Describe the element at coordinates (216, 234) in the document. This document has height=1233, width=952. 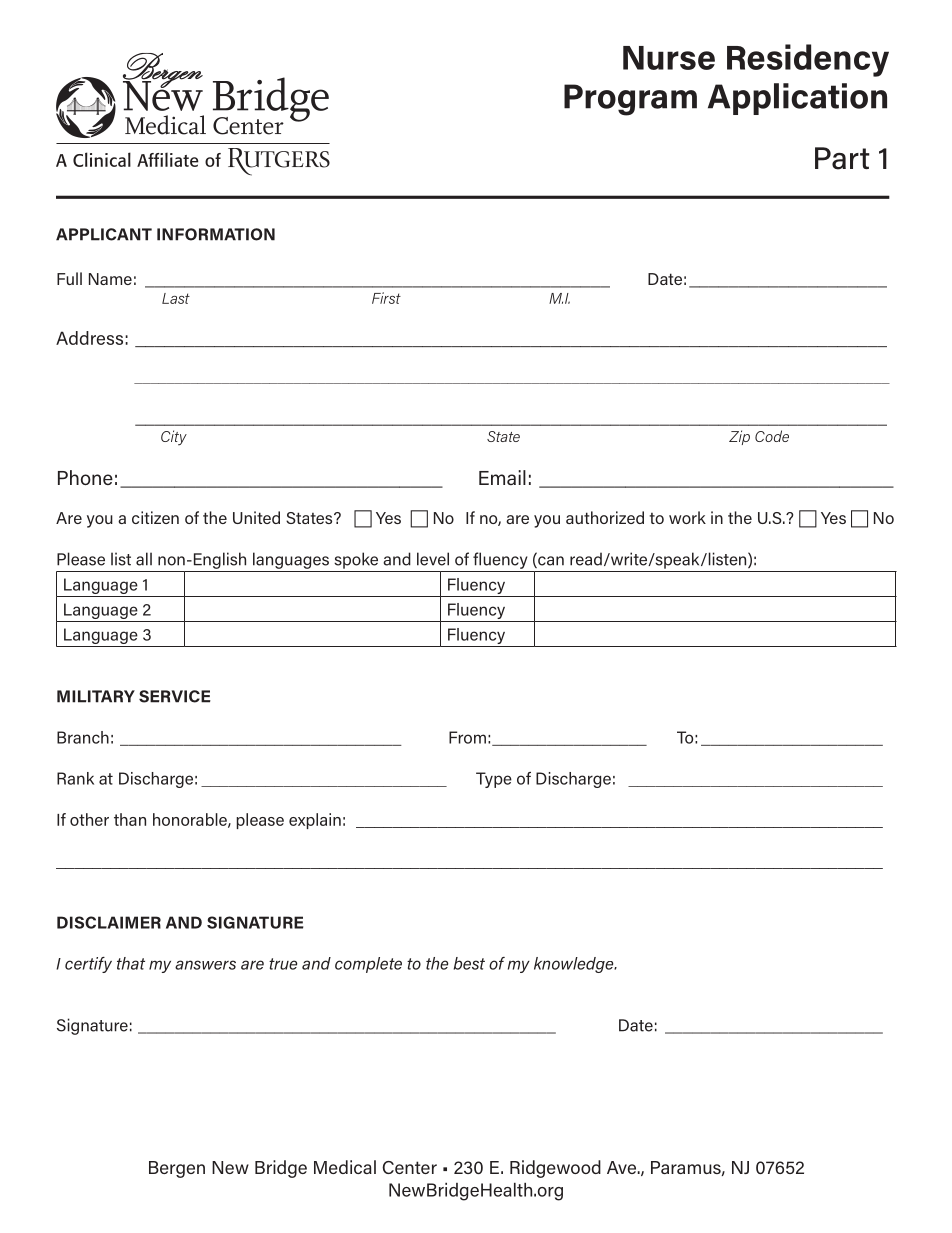
I see `INFORMATION` at that location.
